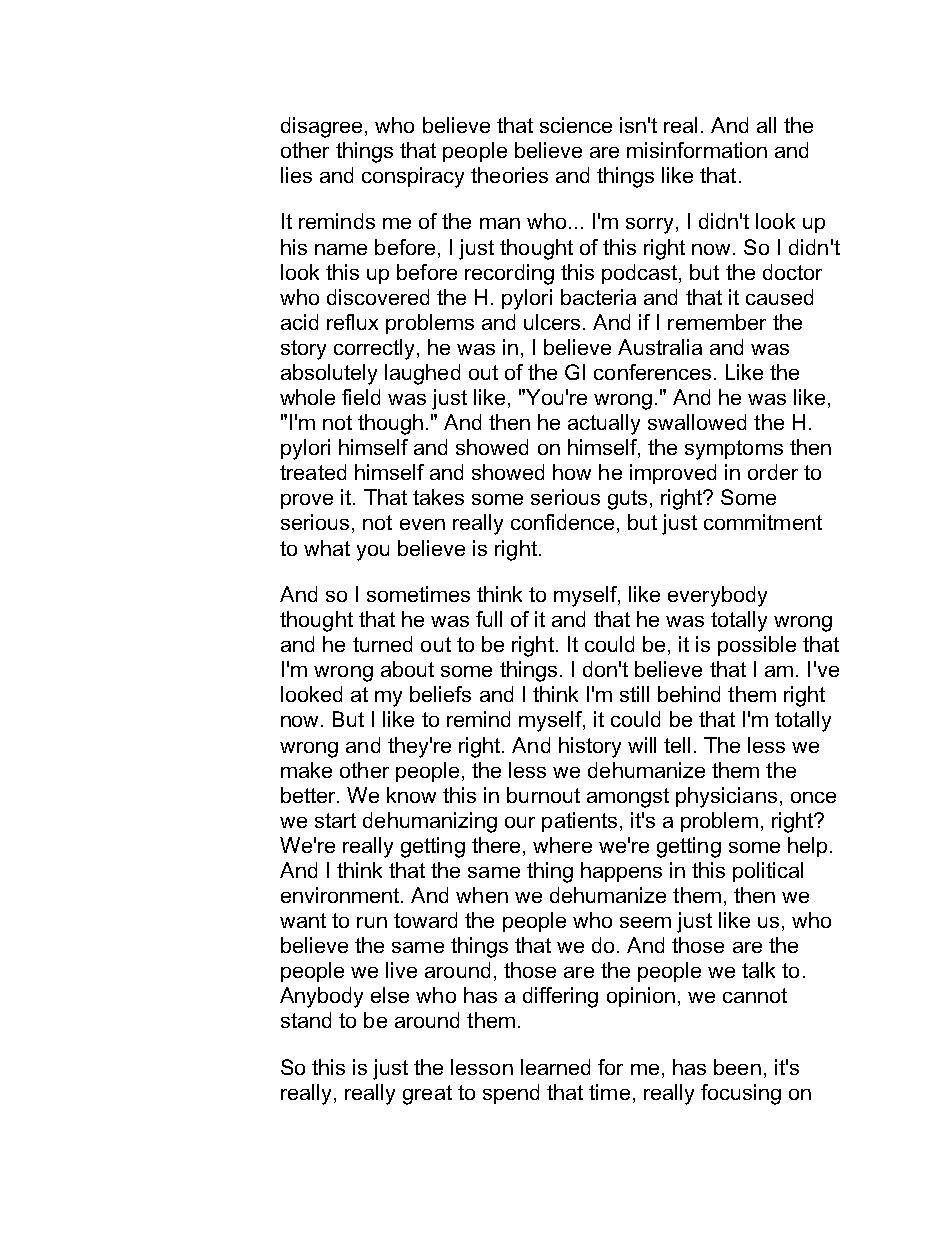 This document has width=952, height=1233. Describe the element at coordinates (697, 150) in the document. I see `misinformation` at that location.
